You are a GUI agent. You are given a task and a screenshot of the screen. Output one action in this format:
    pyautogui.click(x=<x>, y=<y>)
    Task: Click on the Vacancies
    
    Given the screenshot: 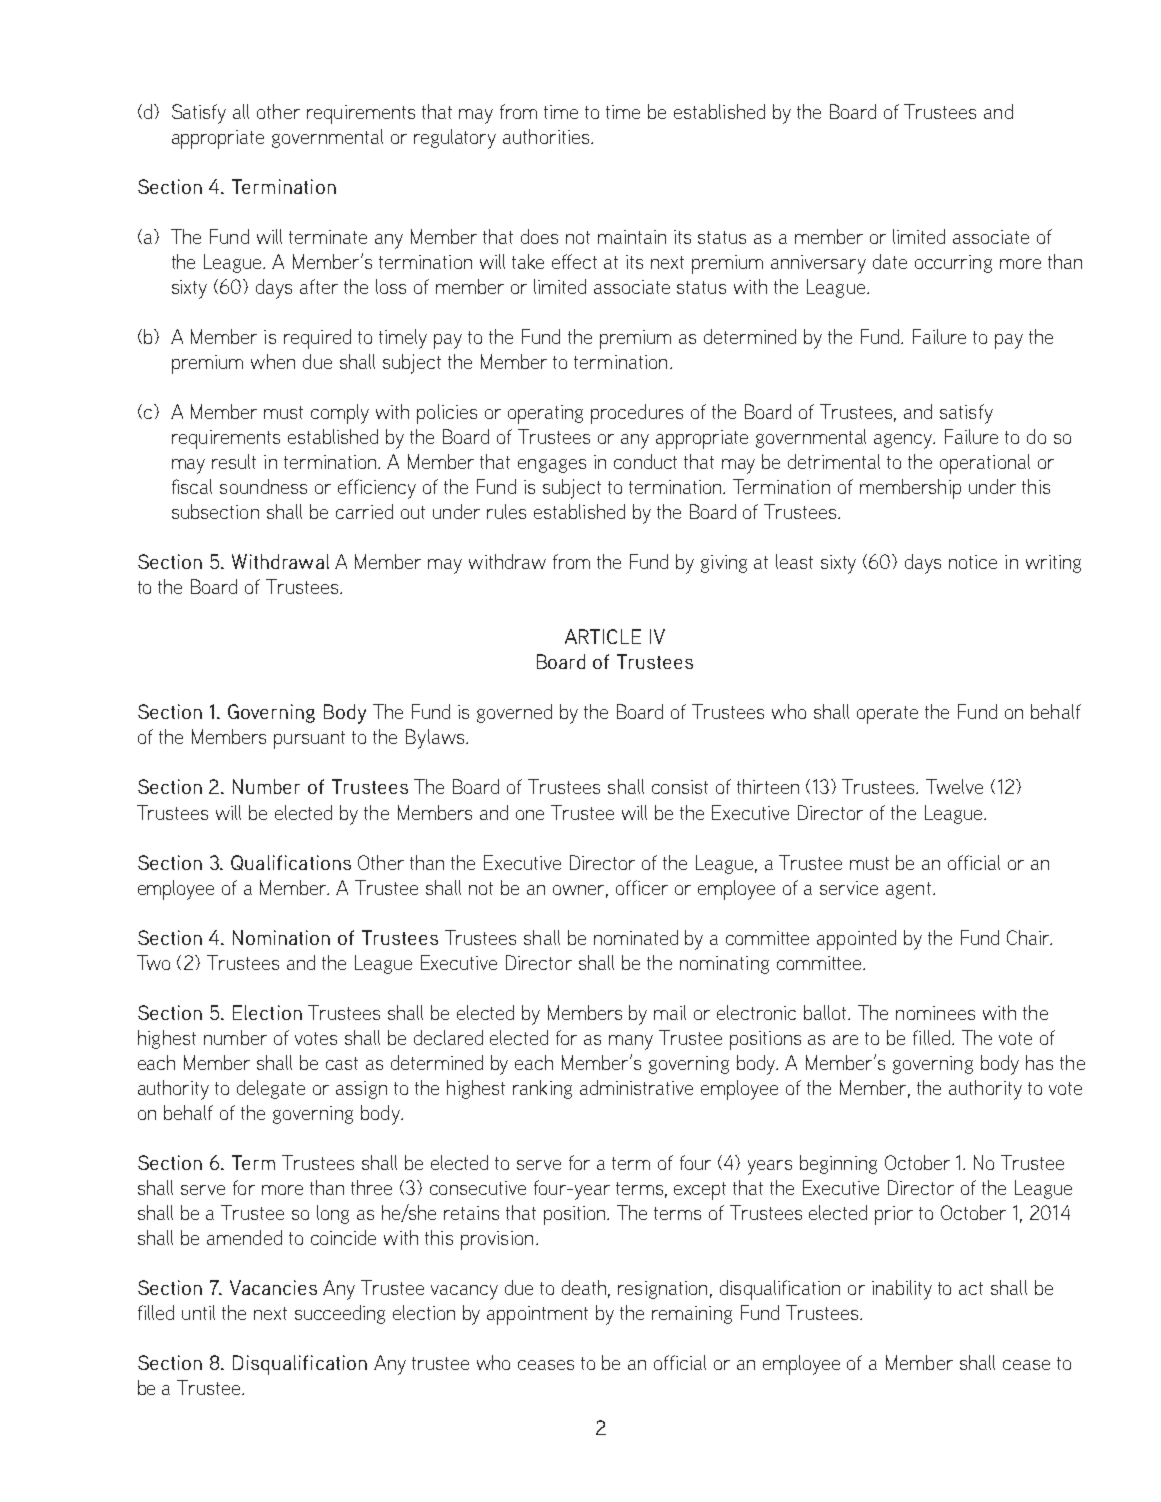 What is the action you would take?
    pyautogui.click(x=273, y=1287)
